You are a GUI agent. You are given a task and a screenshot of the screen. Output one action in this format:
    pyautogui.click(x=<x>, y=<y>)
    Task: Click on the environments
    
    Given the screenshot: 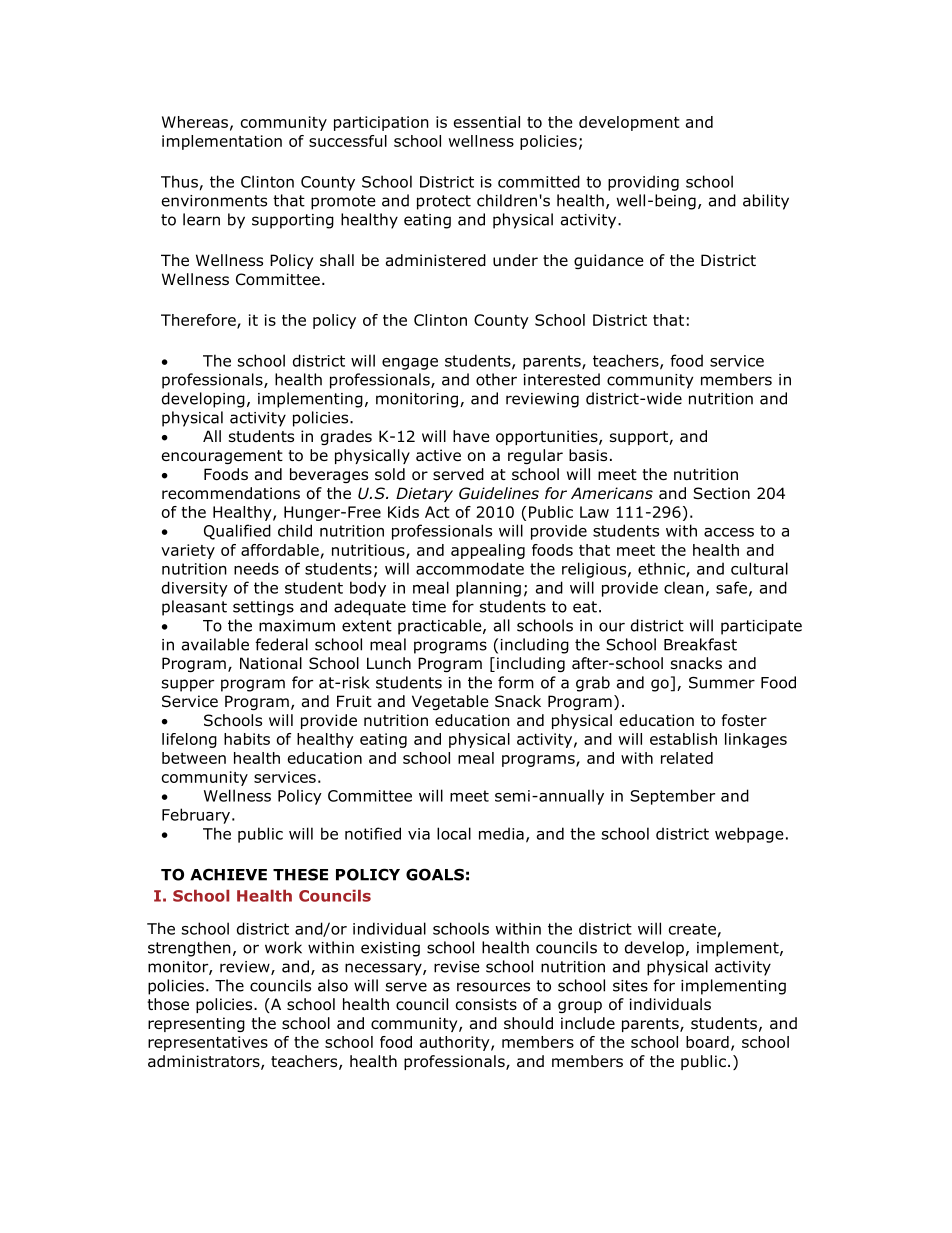 What is the action you would take?
    pyautogui.click(x=214, y=201)
